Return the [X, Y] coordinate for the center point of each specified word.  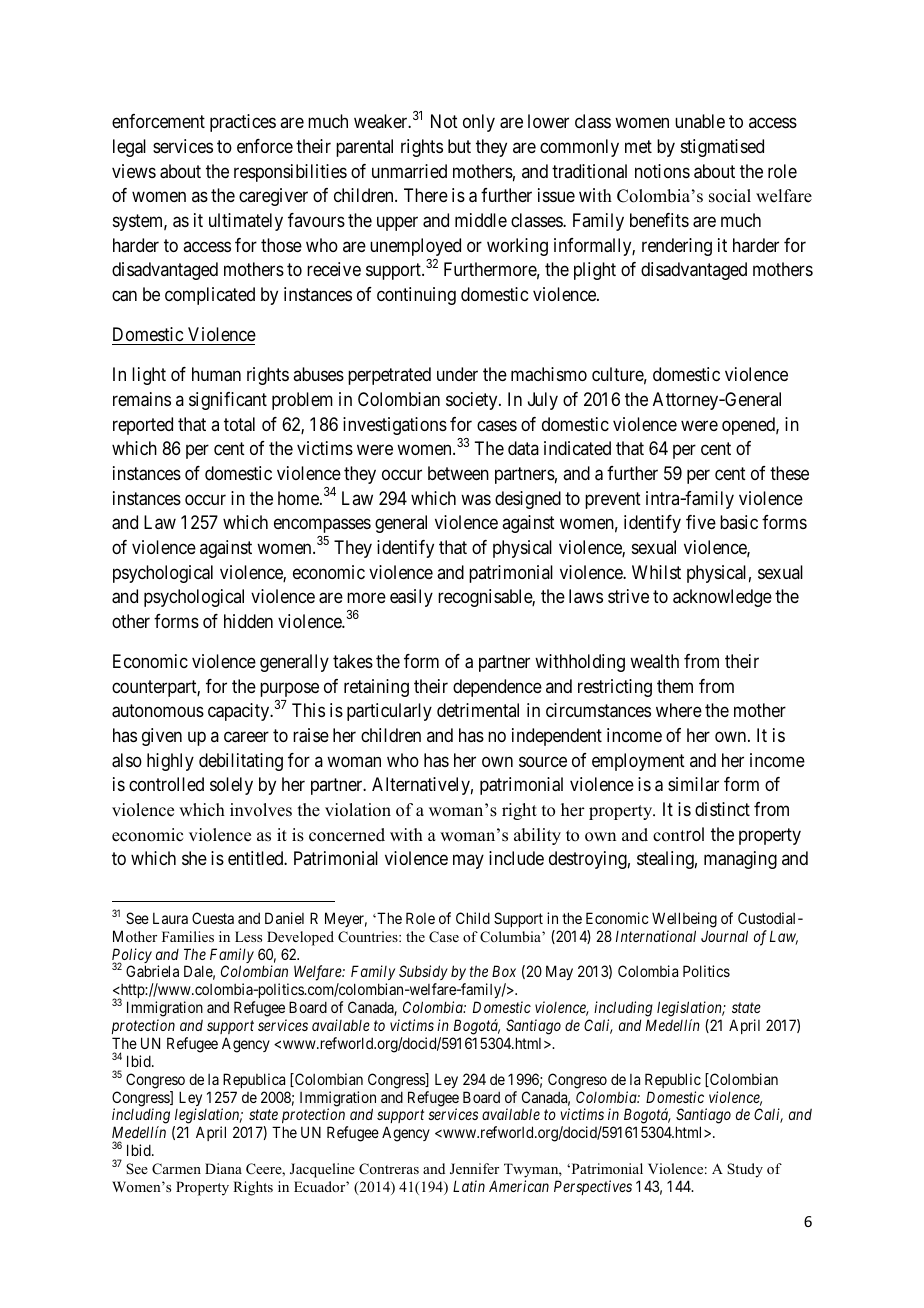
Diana [223, 1168]
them [675, 686]
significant [228, 401]
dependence [497, 688]
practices [243, 123]
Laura [170, 918]
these [789, 473]
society [473, 401]
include [516, 858]
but [459, 146]
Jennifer [474, 1169]
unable [700, 121]
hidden [248, 621]
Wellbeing [684, 920]
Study [745, 1170]
